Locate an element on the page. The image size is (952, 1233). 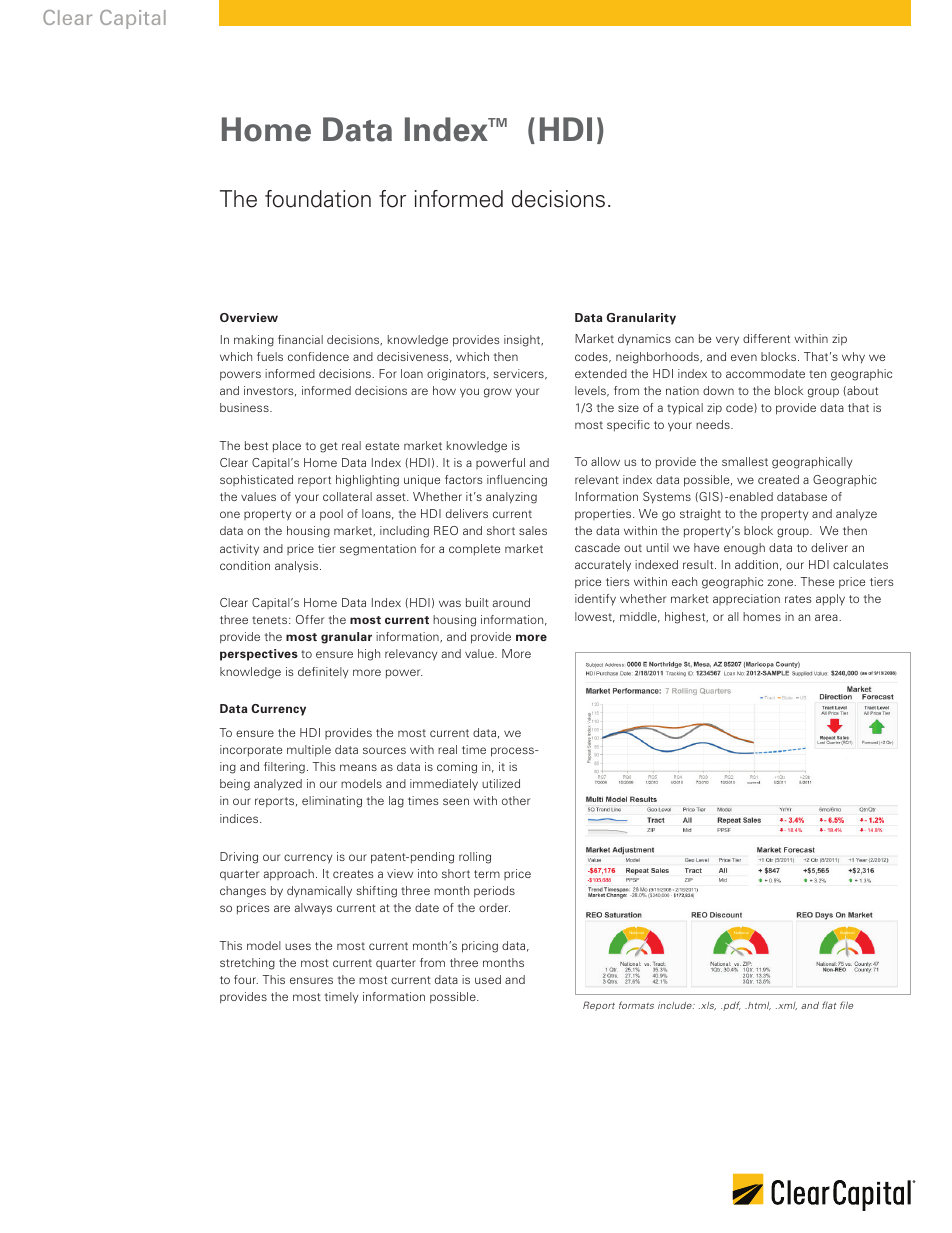
Offer is located at coordinates (310, 619).
